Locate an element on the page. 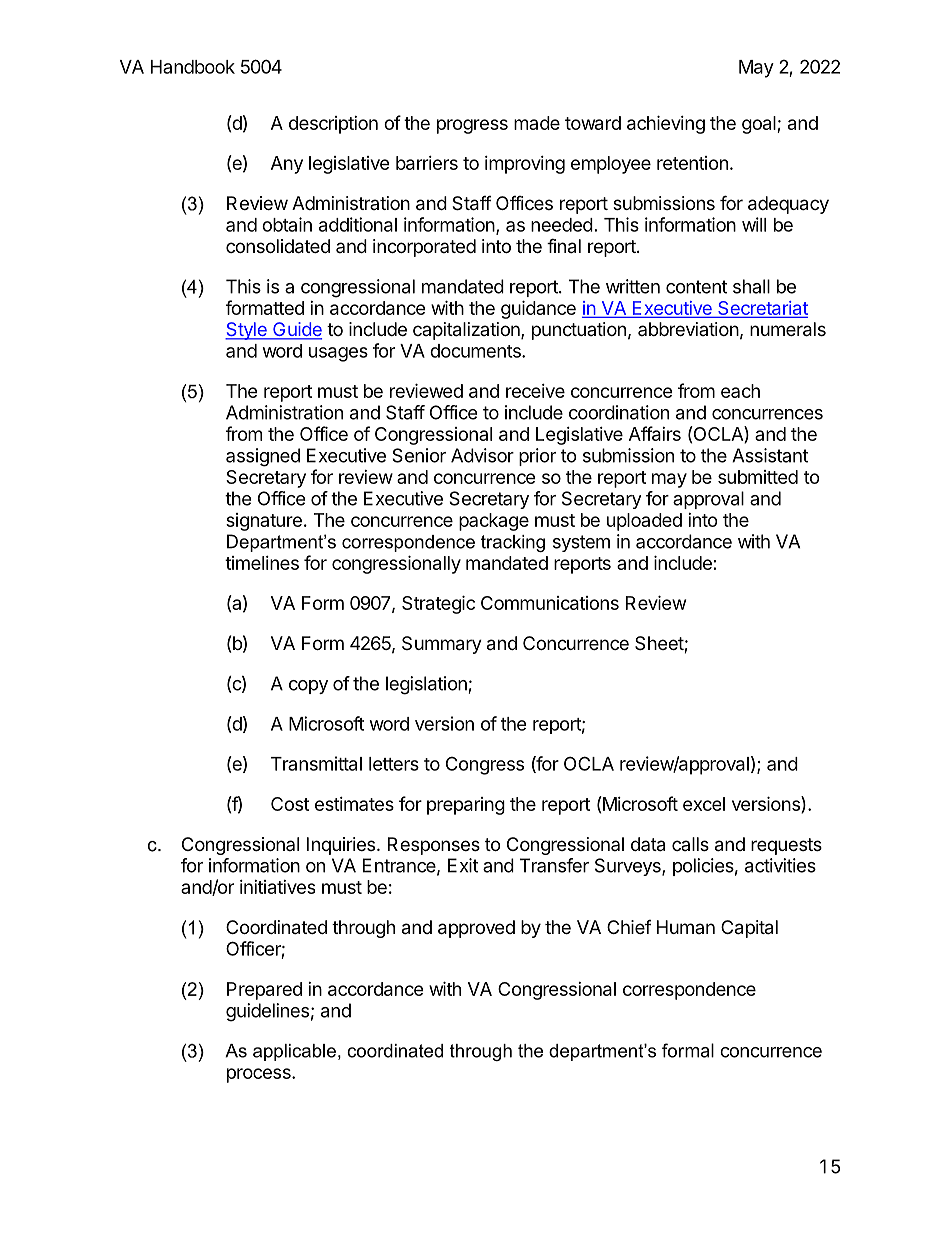 Image resolution: width=952 pixels, height=1233 pixels. assigned is located at coordinates (263, 457).
